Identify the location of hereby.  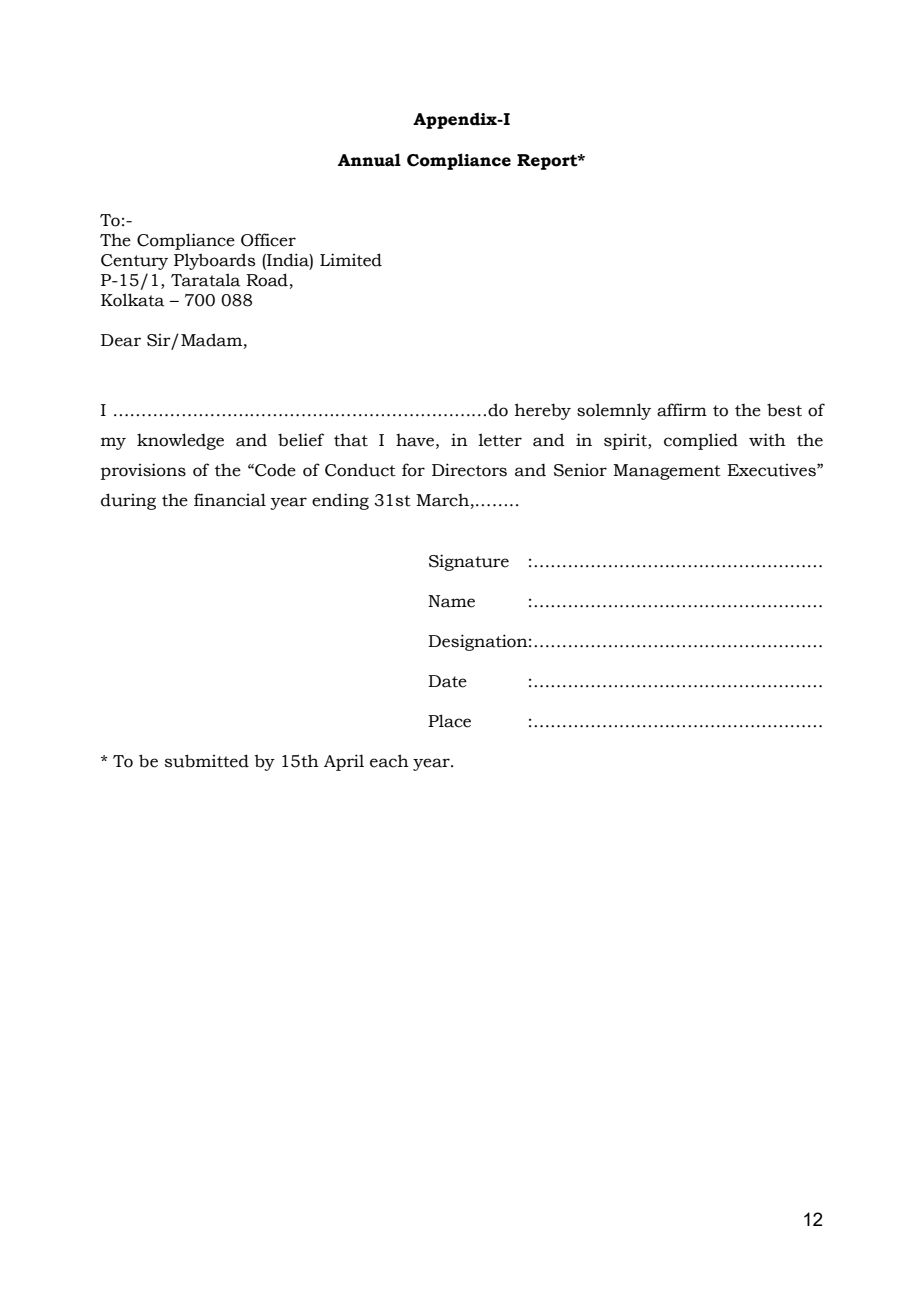
(543, 411).
